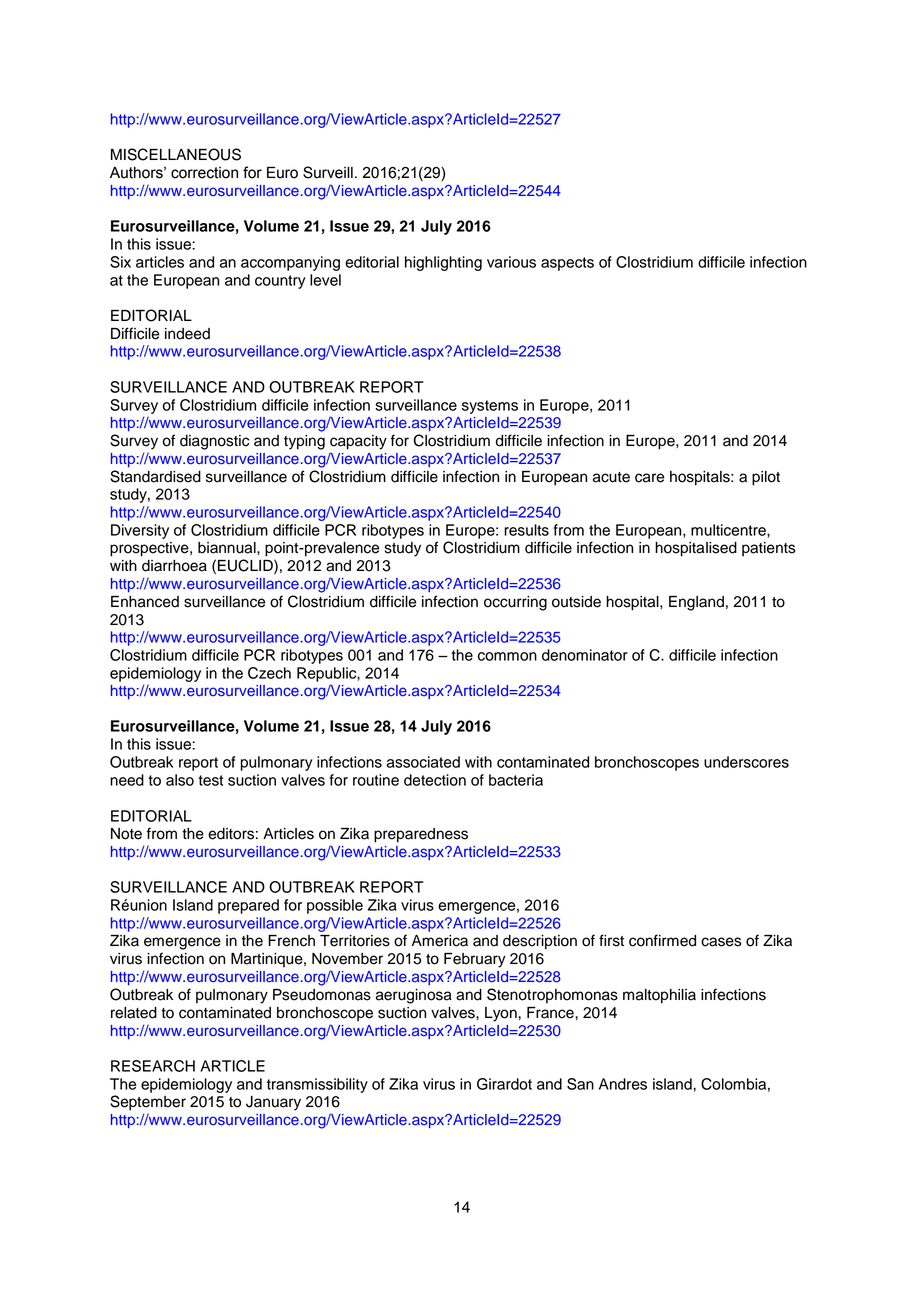 The width and height of the screenshot is (924, 1308). Describe the element at coordinates (507, 656) in the screenshot. I see `common` at that location.
